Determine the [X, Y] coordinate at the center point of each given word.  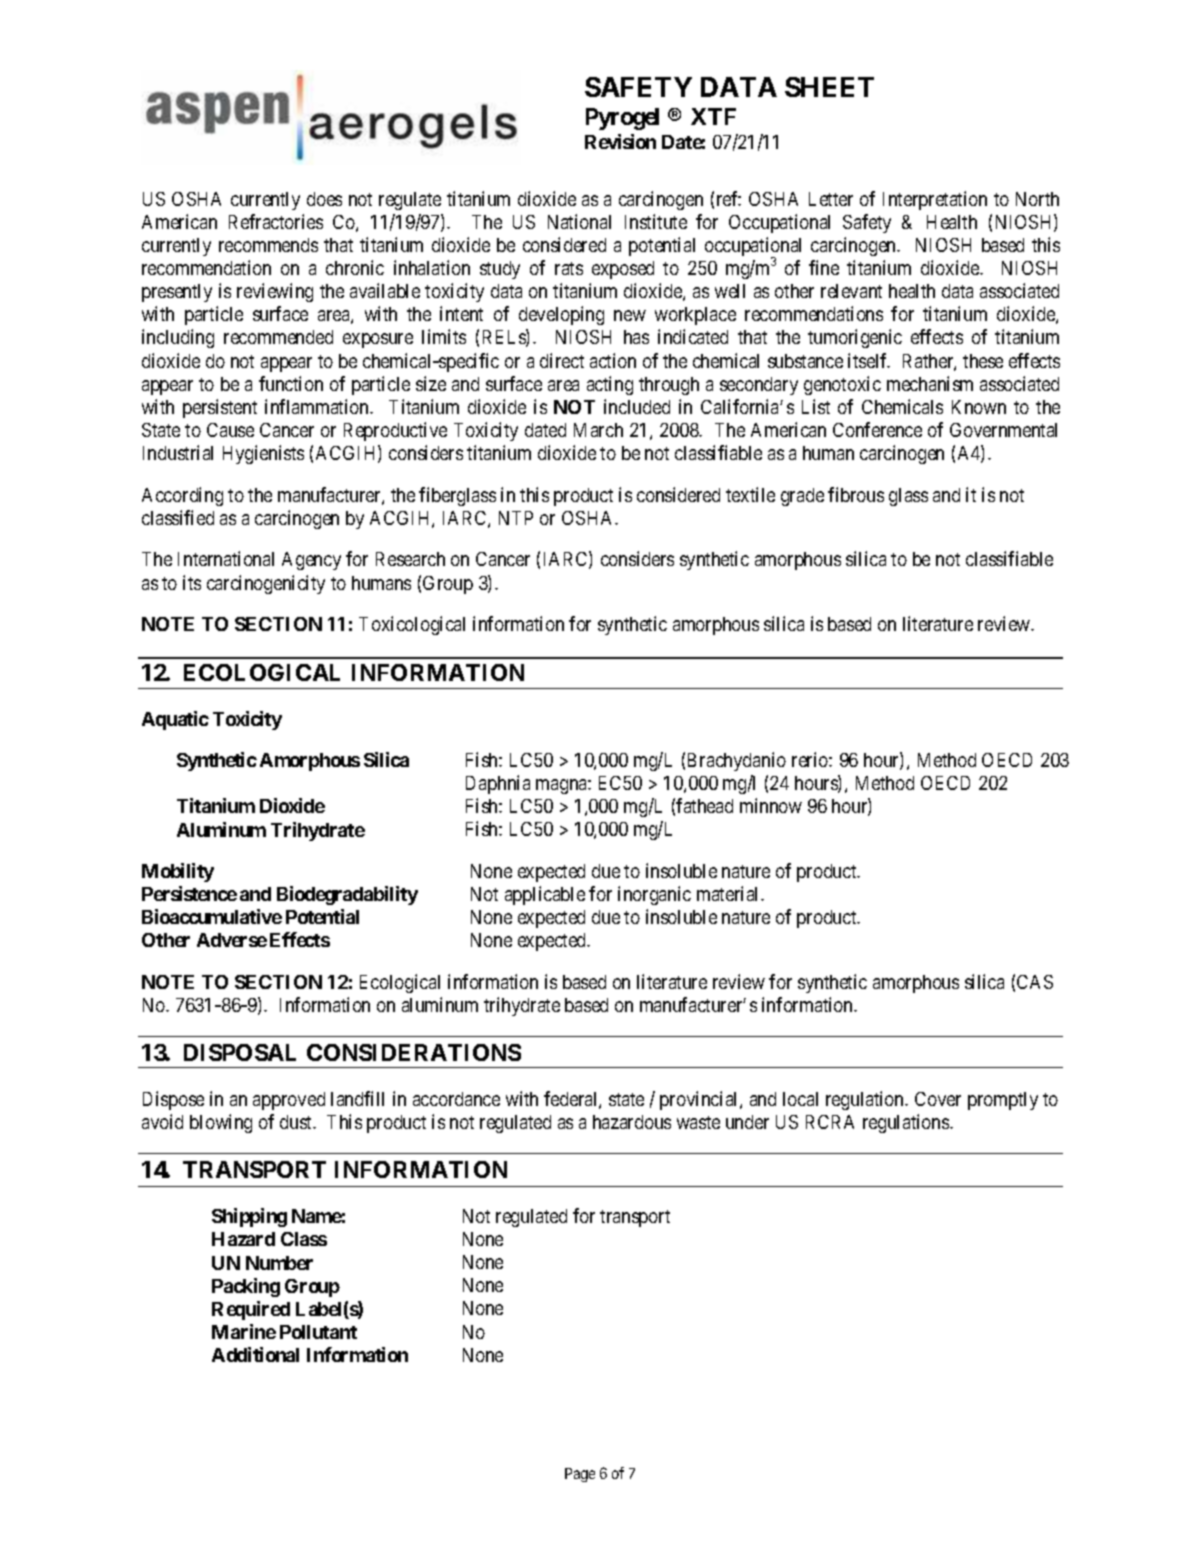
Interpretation [935, 200]
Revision [620, 141]
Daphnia [498, 784]
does [324, 199]
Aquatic [175, 720]
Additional [255, 1354]
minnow [771, 805]
